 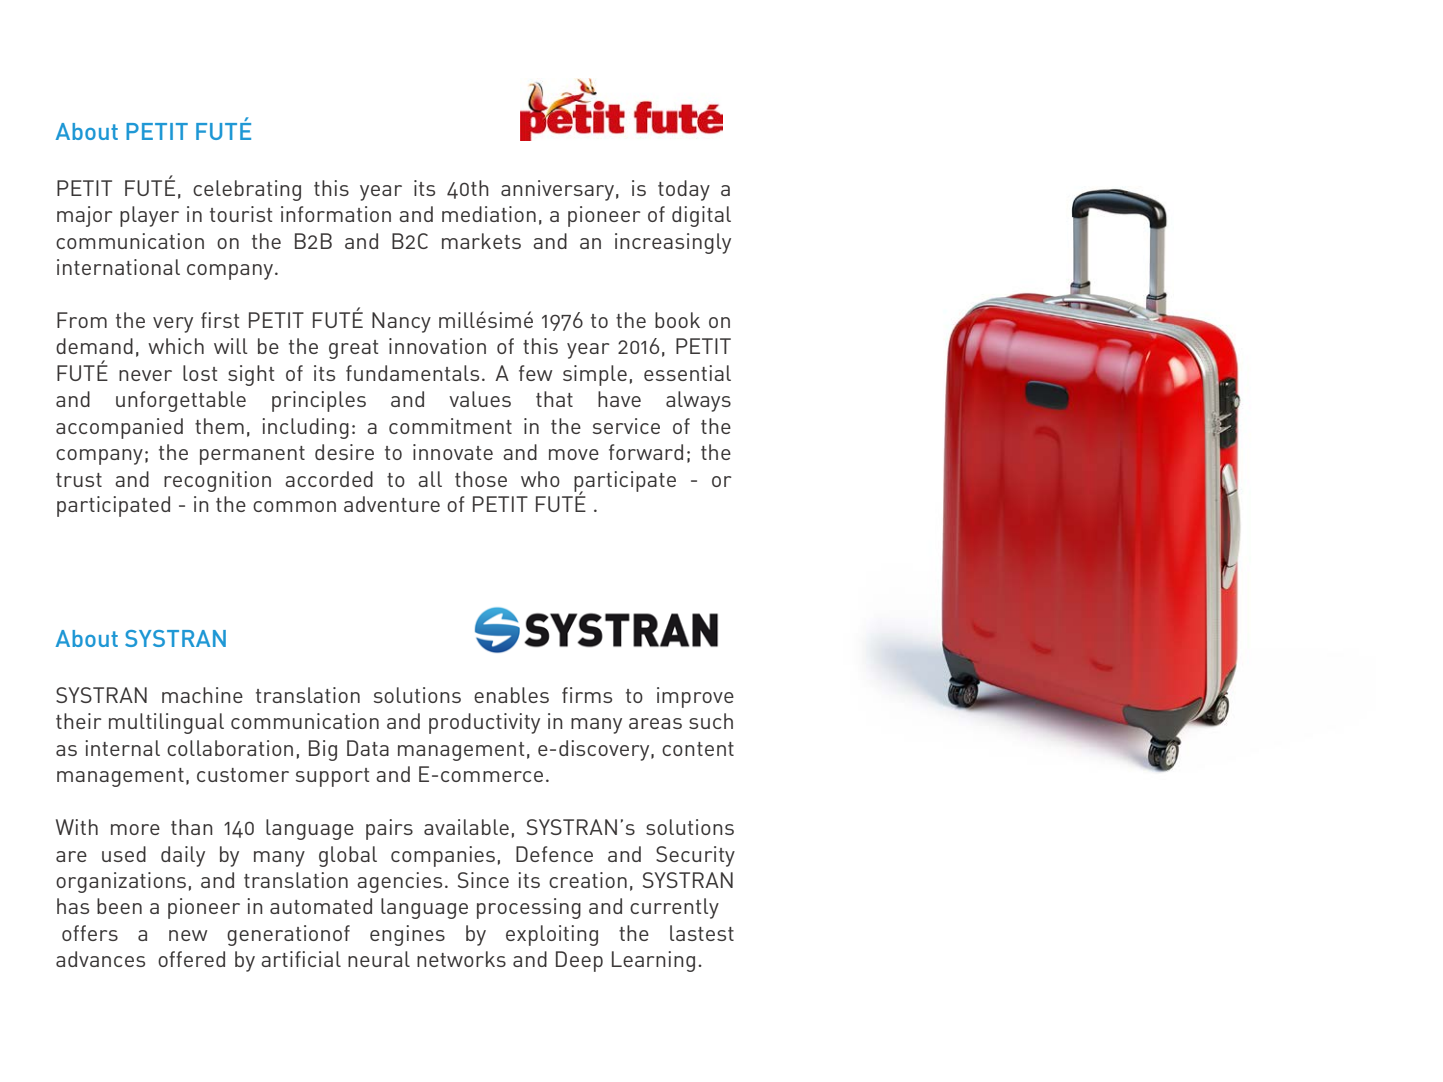 What do you see at coordinates (407, 935) in the screenshot?
I see `engines` at bounding box center [407, 935].
